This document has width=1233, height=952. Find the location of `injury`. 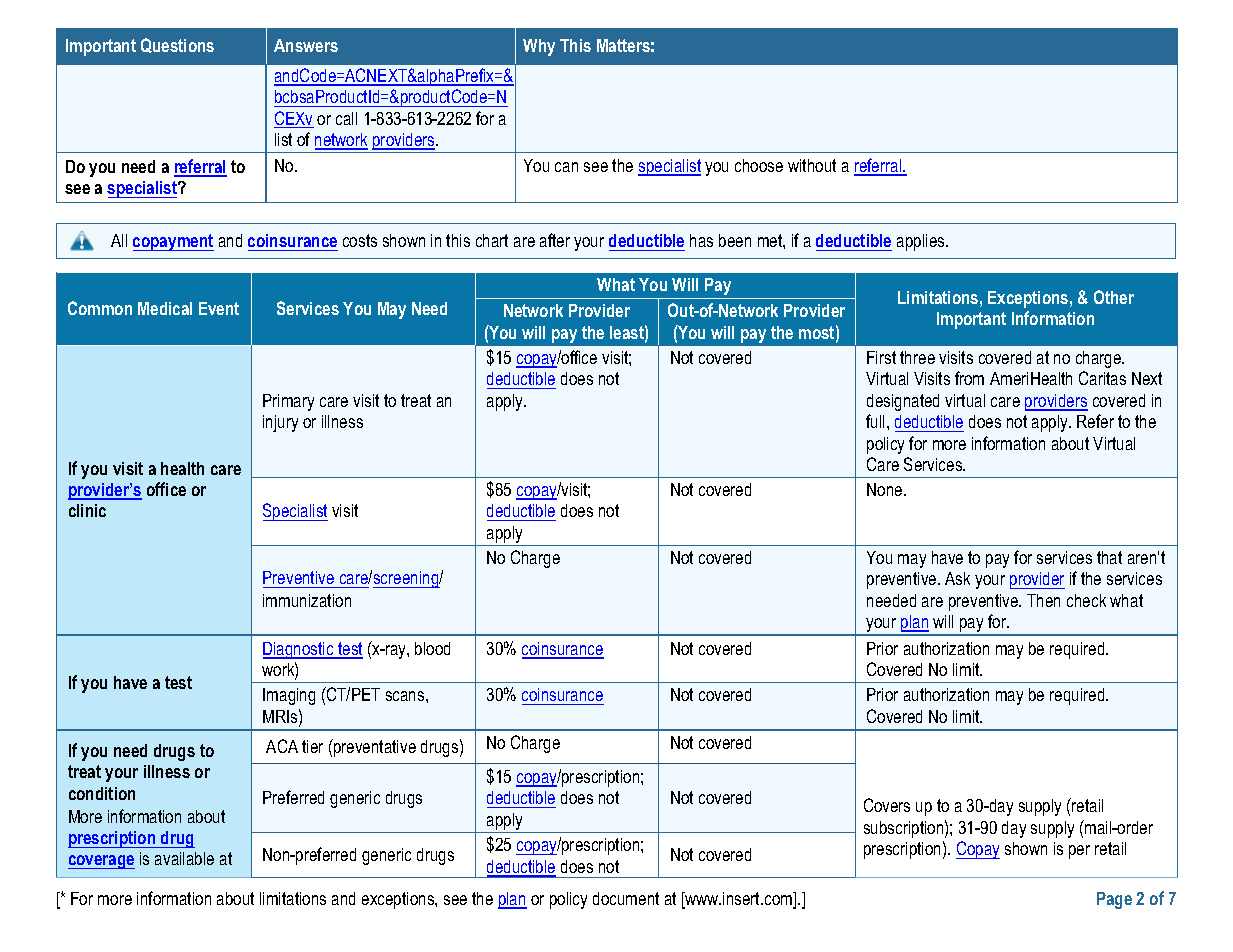

injury is located at coordinates (280, 423).
